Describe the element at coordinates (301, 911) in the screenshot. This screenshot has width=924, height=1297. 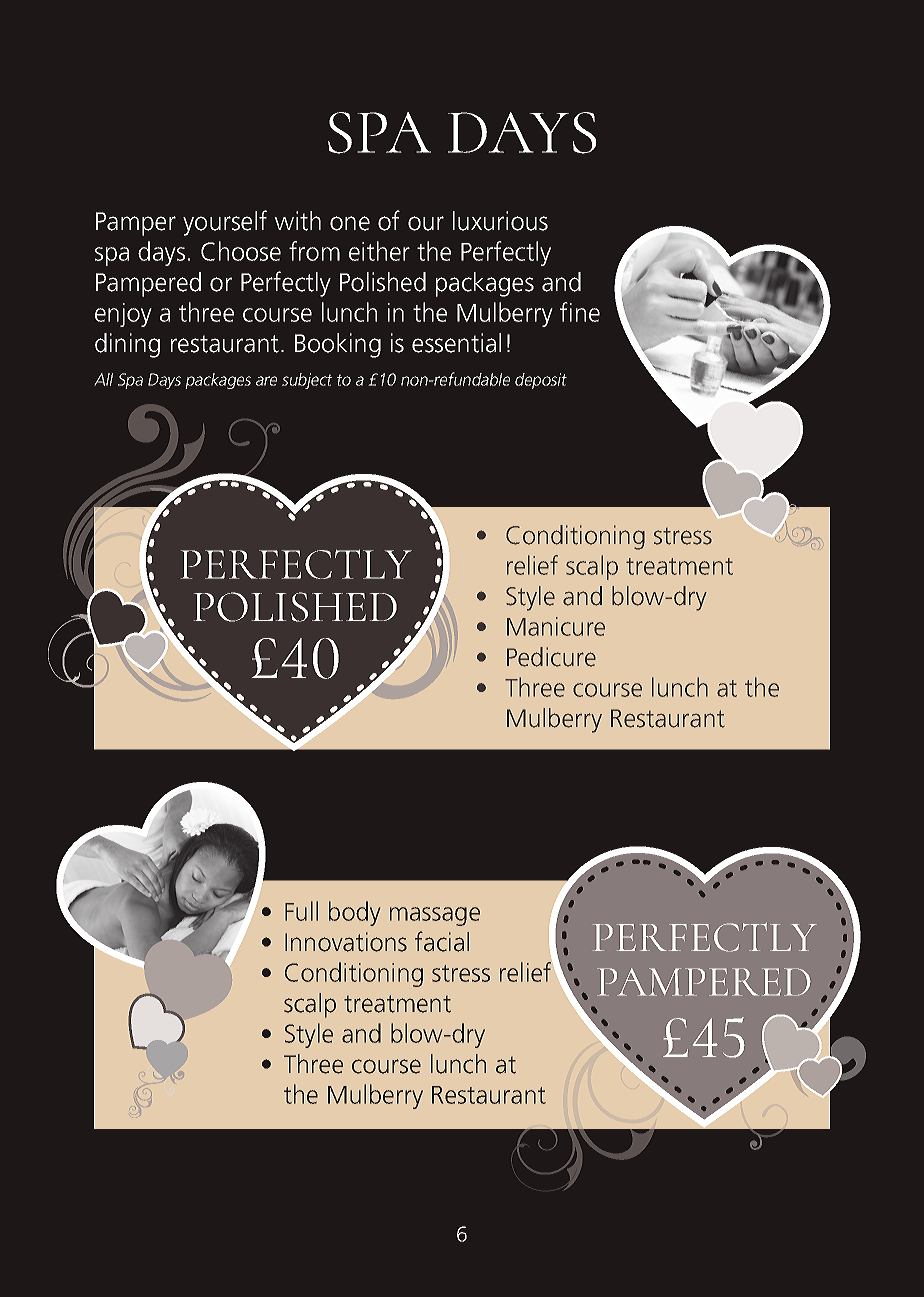
I see `Full` at that location.
